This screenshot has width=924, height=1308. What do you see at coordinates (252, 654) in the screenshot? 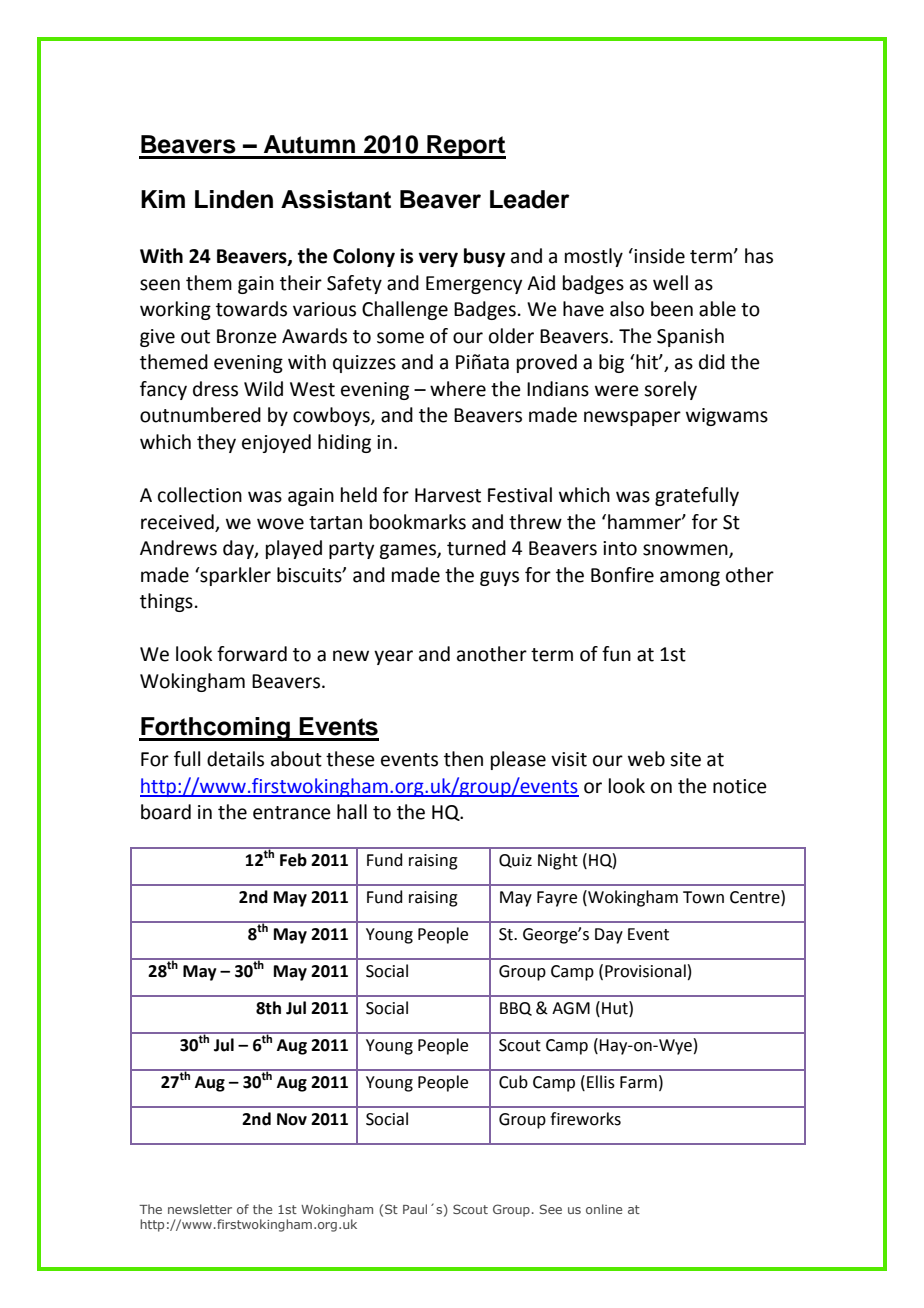
I see `forward` at bounding box center [252, 654].
